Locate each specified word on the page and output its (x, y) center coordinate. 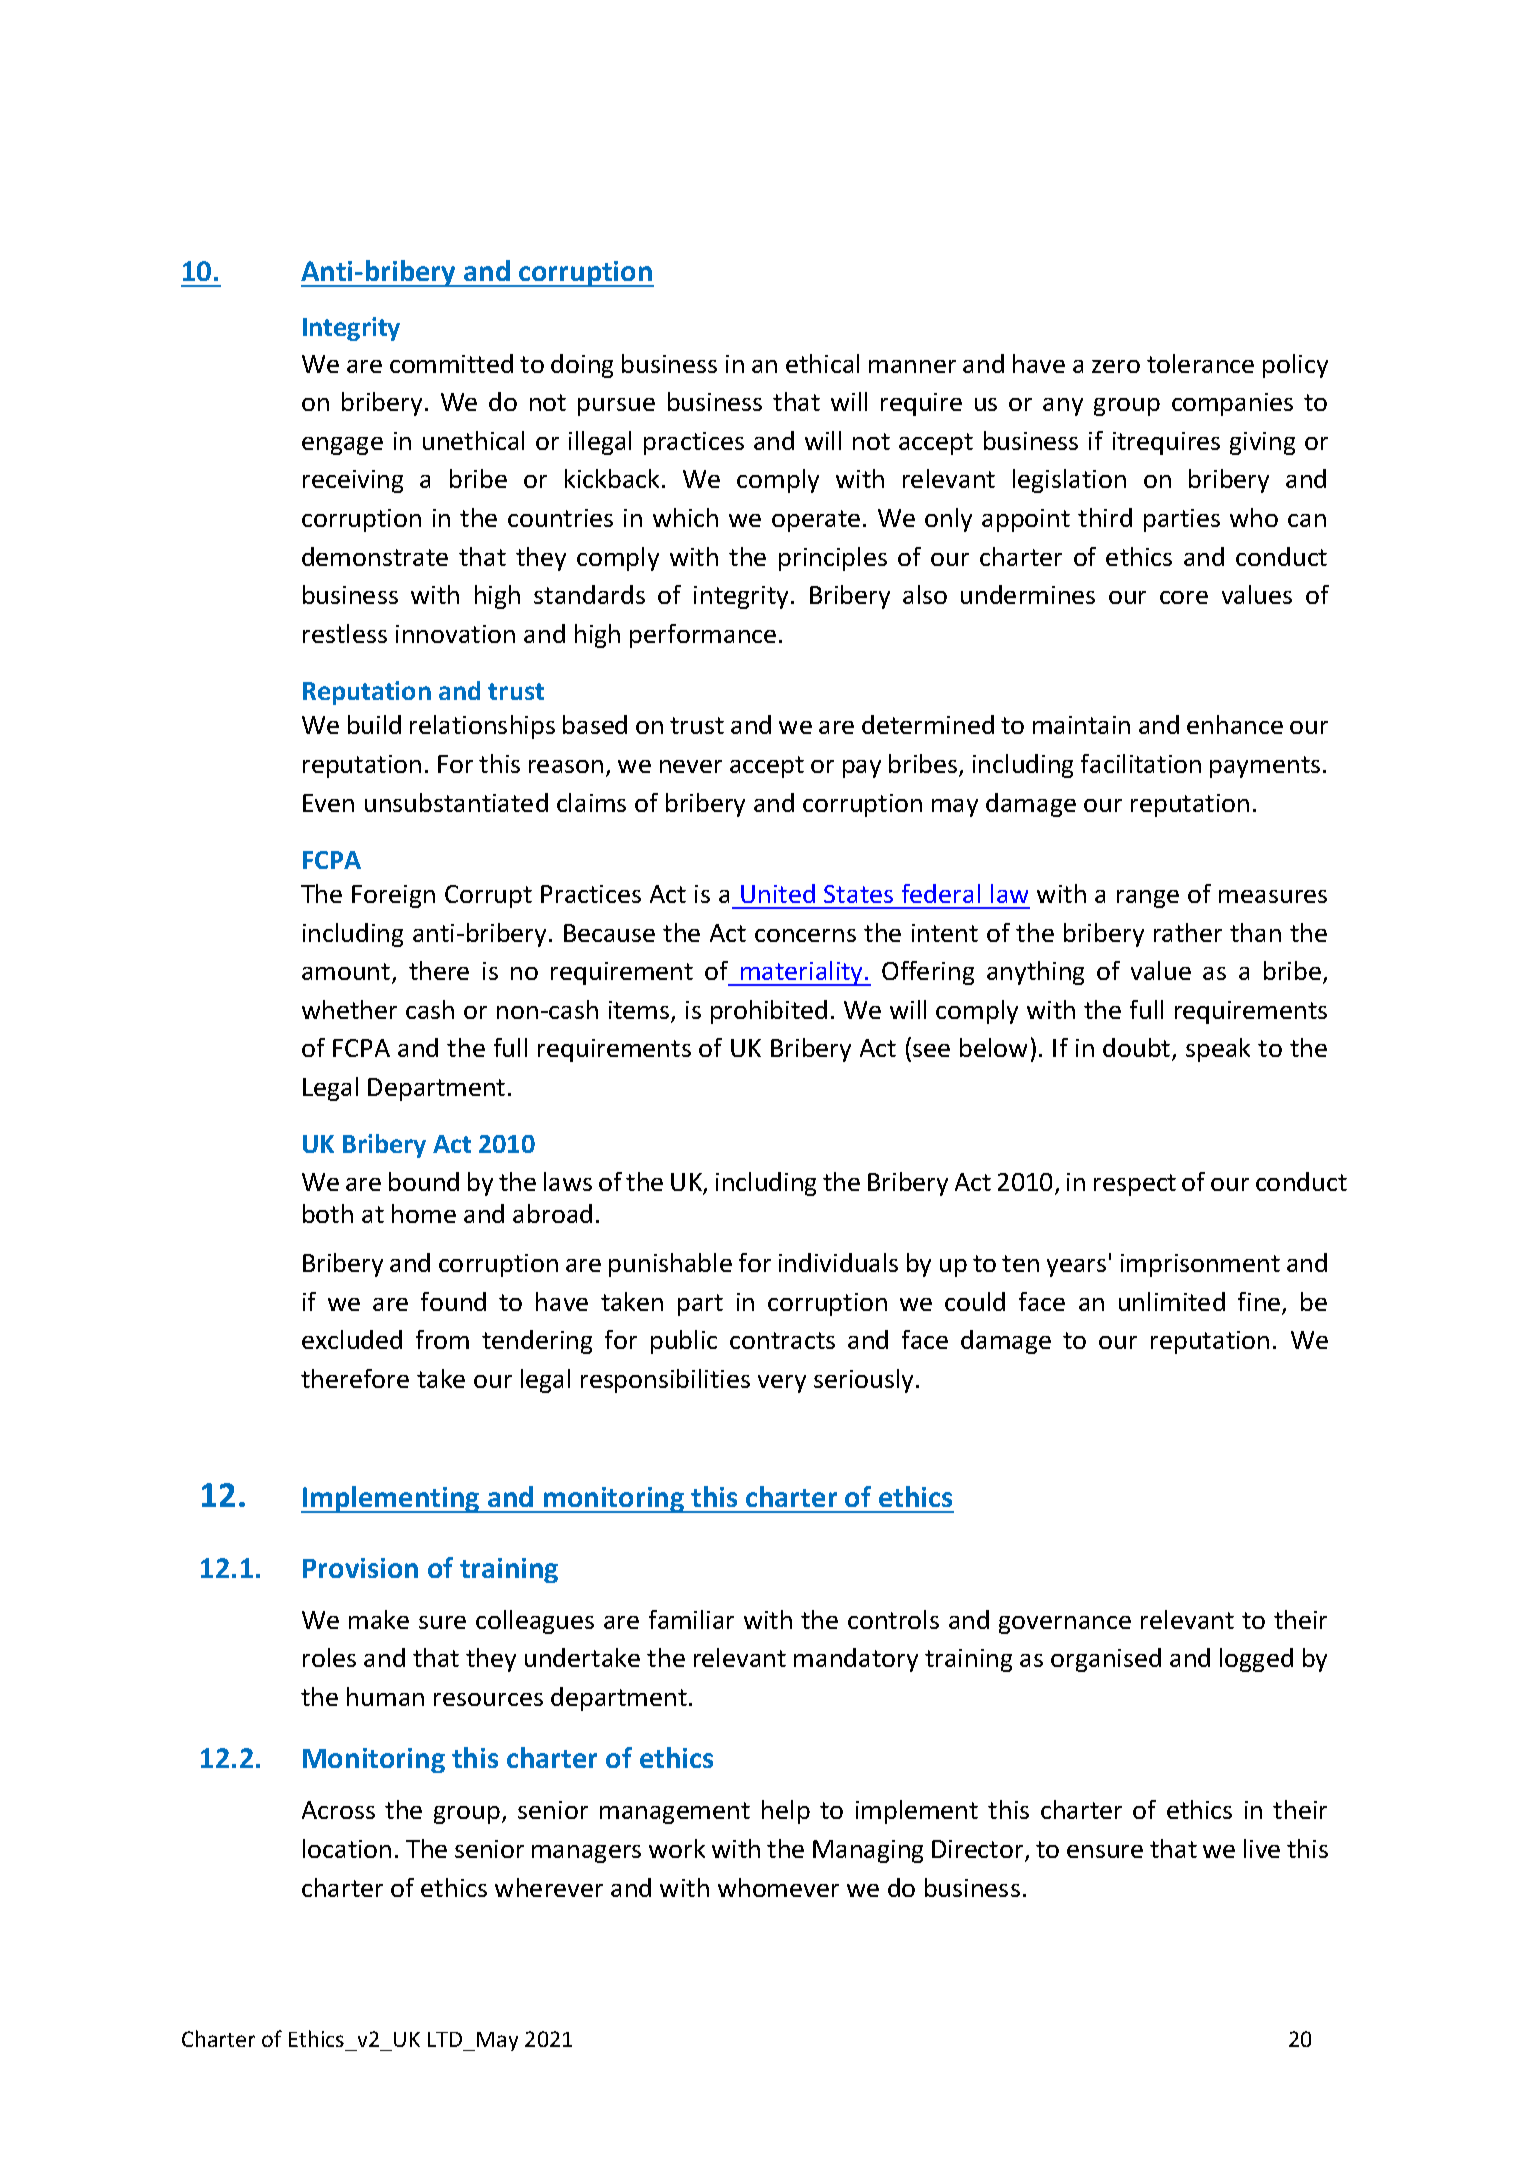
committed (451, 363)
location (347, 1848)
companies (1232, 404)
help (786, 1812)
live (1262, 1848)
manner (912, 366)
